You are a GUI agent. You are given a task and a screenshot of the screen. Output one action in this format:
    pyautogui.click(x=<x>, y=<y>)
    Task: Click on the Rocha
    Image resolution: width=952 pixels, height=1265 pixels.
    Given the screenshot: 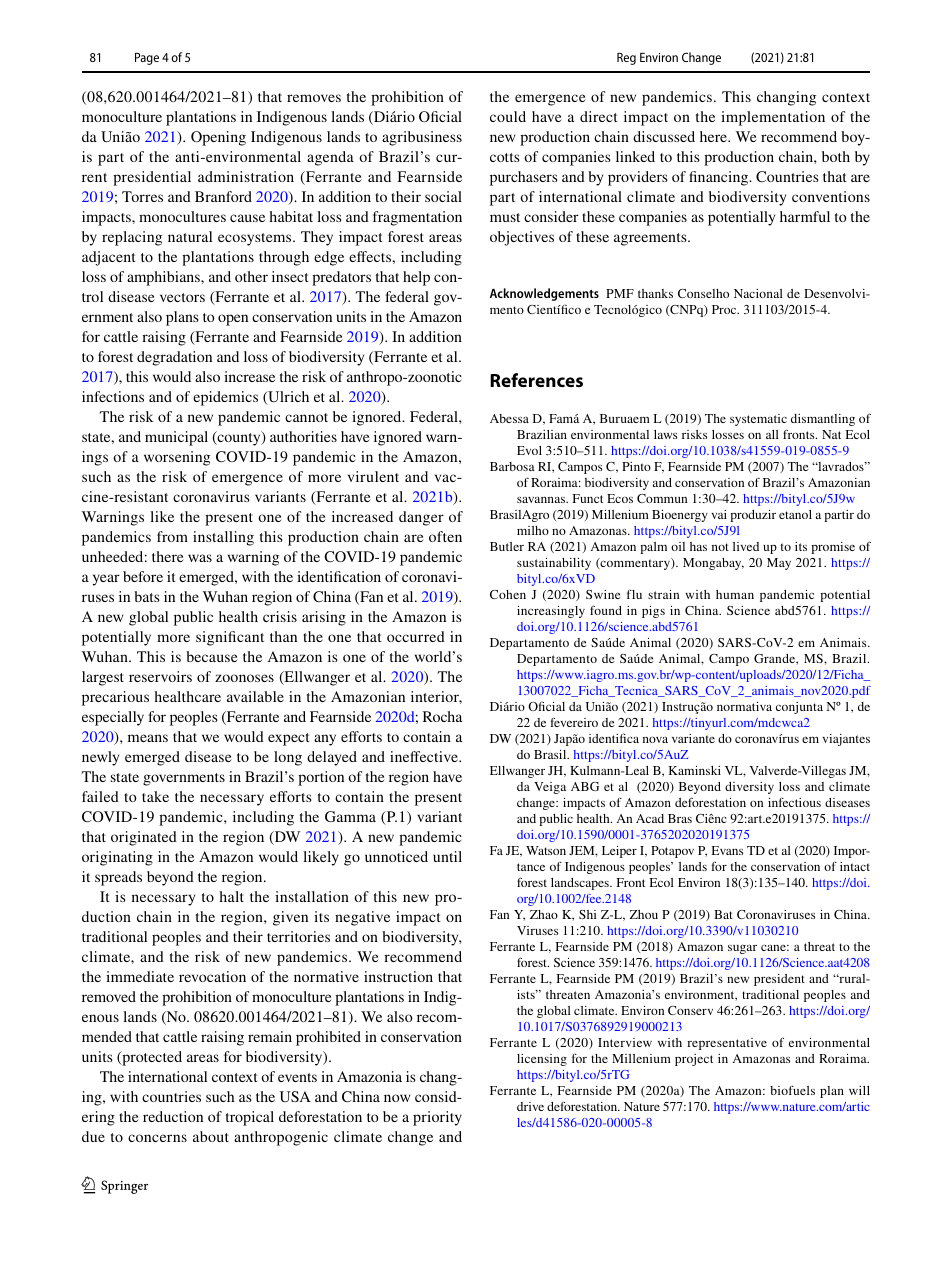 What is the action you would take?
    pyautogui.click(x=442, y=716)
